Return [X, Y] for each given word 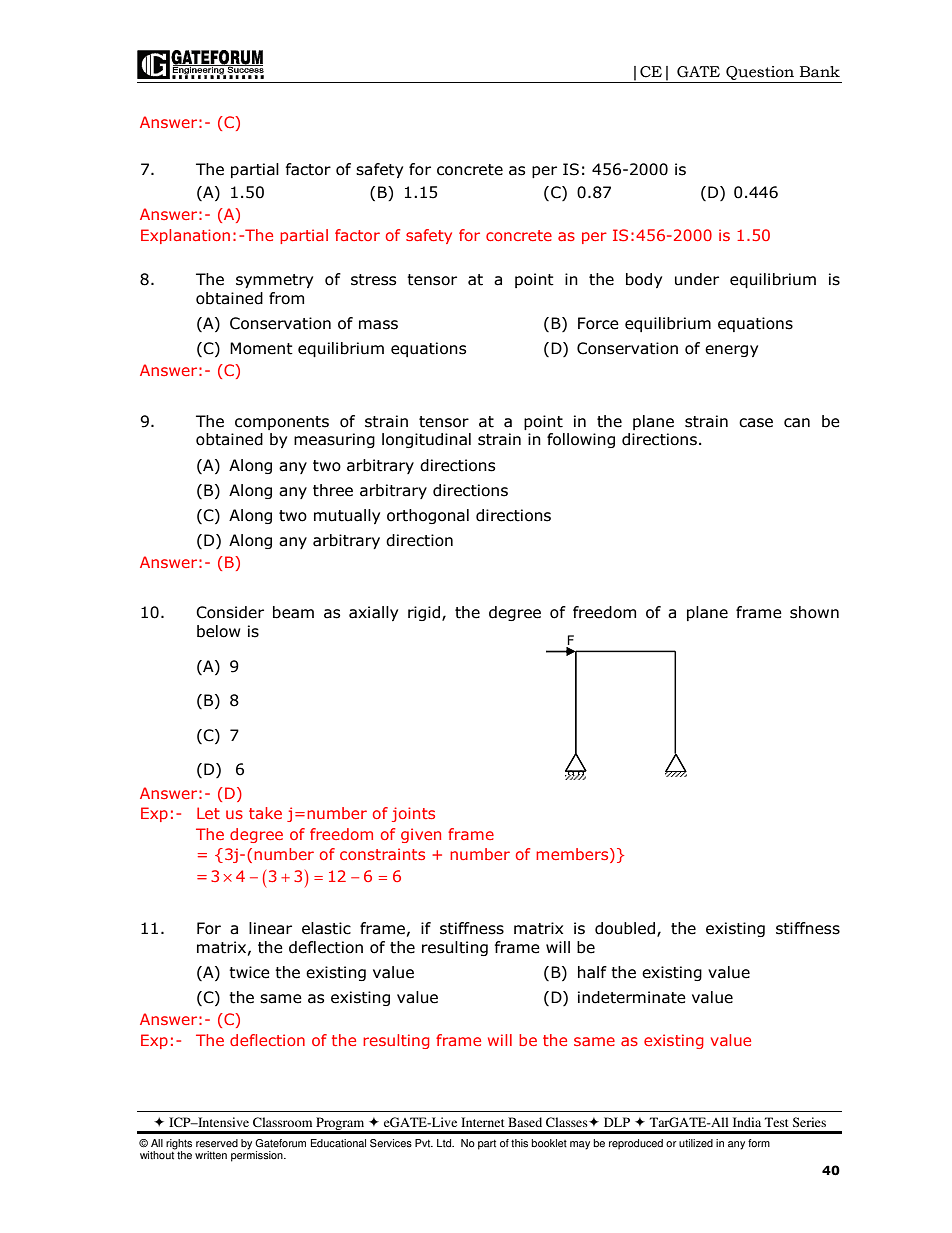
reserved [217, 1143]
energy [731, 351]
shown [814, 612]
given [421, 835]
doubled [626, 929]
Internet [483, 1122]
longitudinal [426, 440]
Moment [261, 348]
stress [373, 280]
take [265, 813]
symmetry [274, 281]
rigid [425, 613]
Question [760, 73]
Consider [230, 612]
